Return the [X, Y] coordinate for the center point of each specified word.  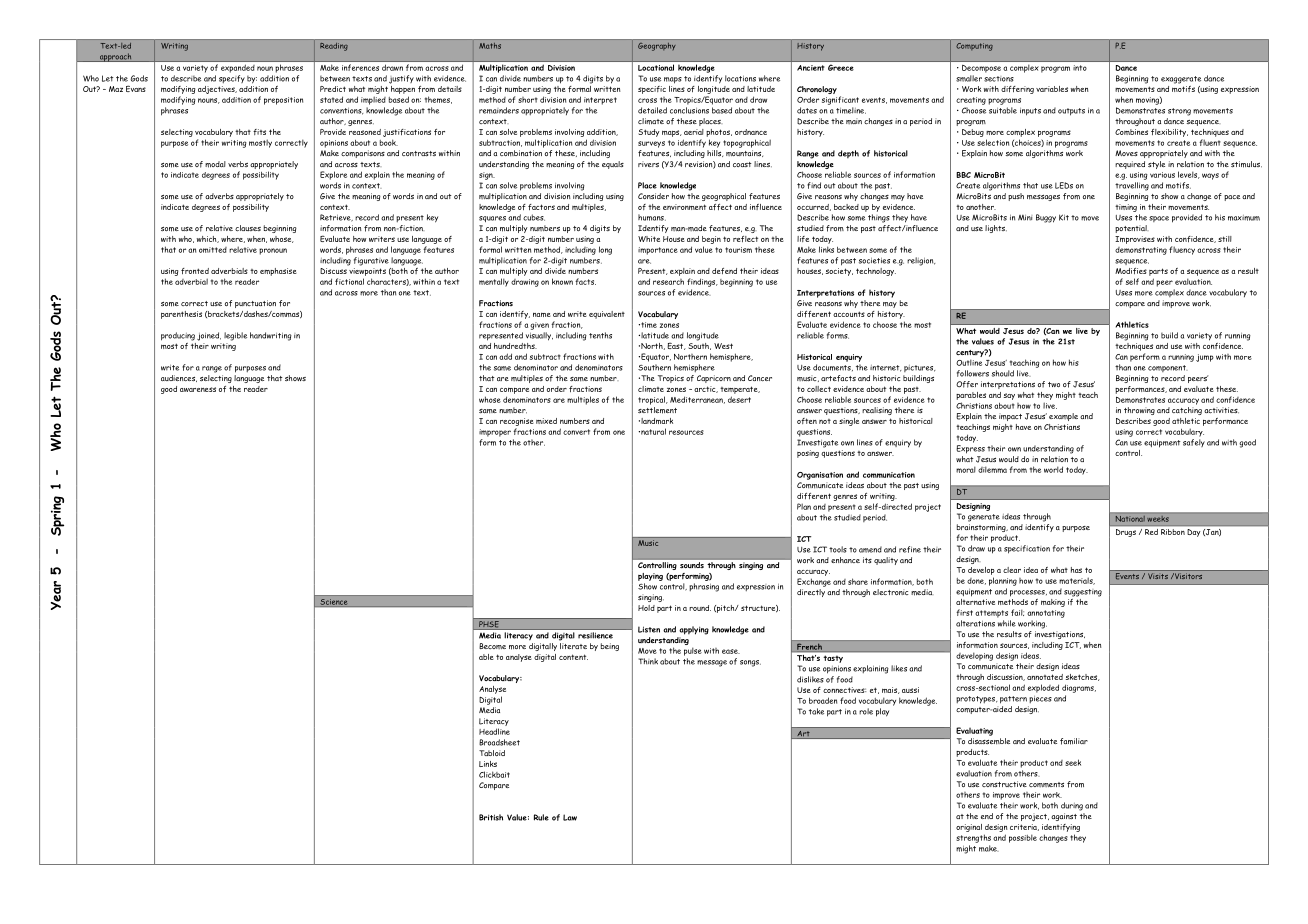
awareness [198, 389]
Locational [656, 68]
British [491, 817]
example [1063, 417]
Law [570, 817]
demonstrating [1141, 251]
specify [232, 79]
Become [492, 646]
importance [658, 251]
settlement [657, 410]
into [1080, 68]
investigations [1060, 635]
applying [694, 630]
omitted [213, 250]
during [1072, 806]
